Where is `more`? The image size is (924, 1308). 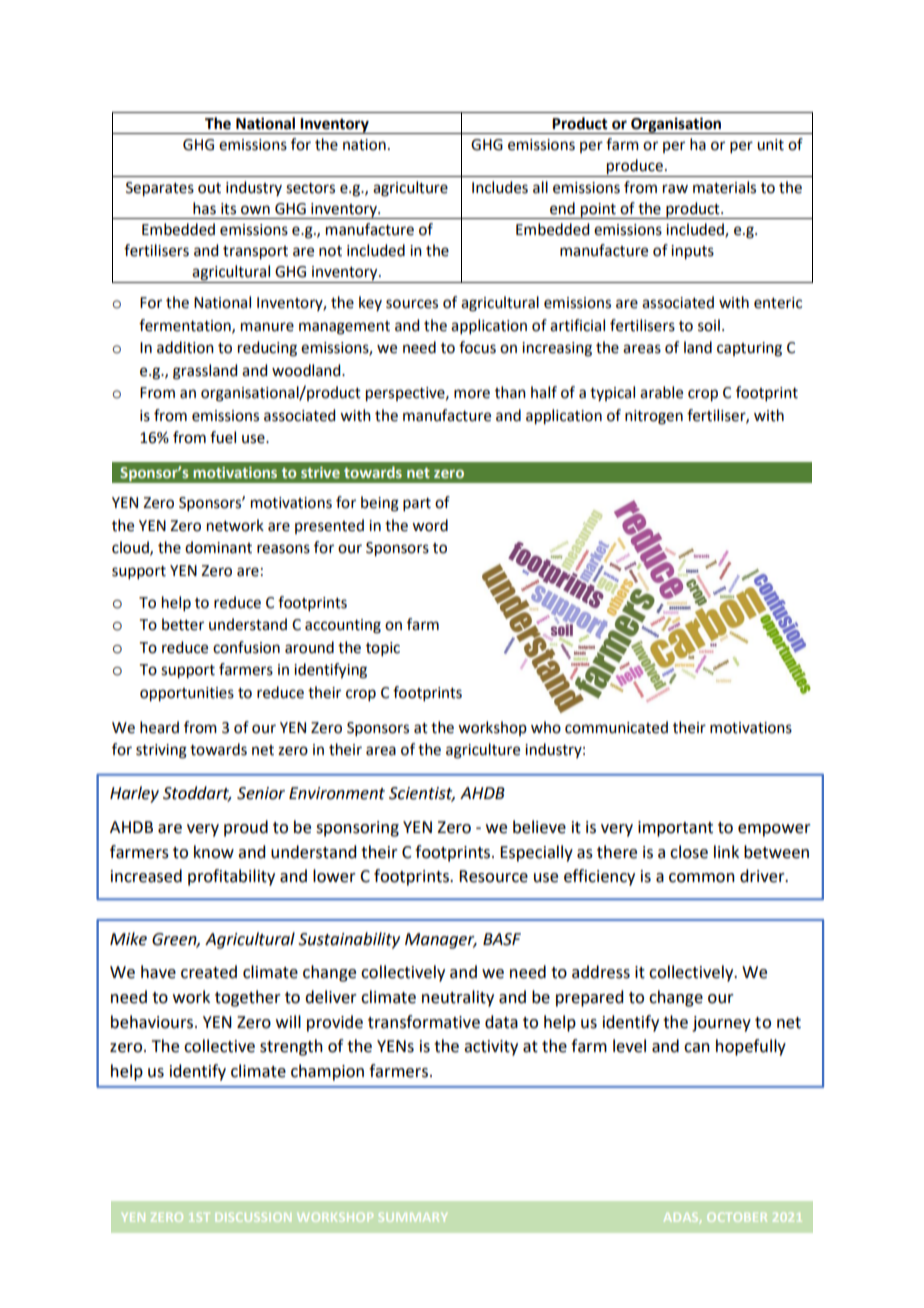 more is located at coordinates (472, 394).
